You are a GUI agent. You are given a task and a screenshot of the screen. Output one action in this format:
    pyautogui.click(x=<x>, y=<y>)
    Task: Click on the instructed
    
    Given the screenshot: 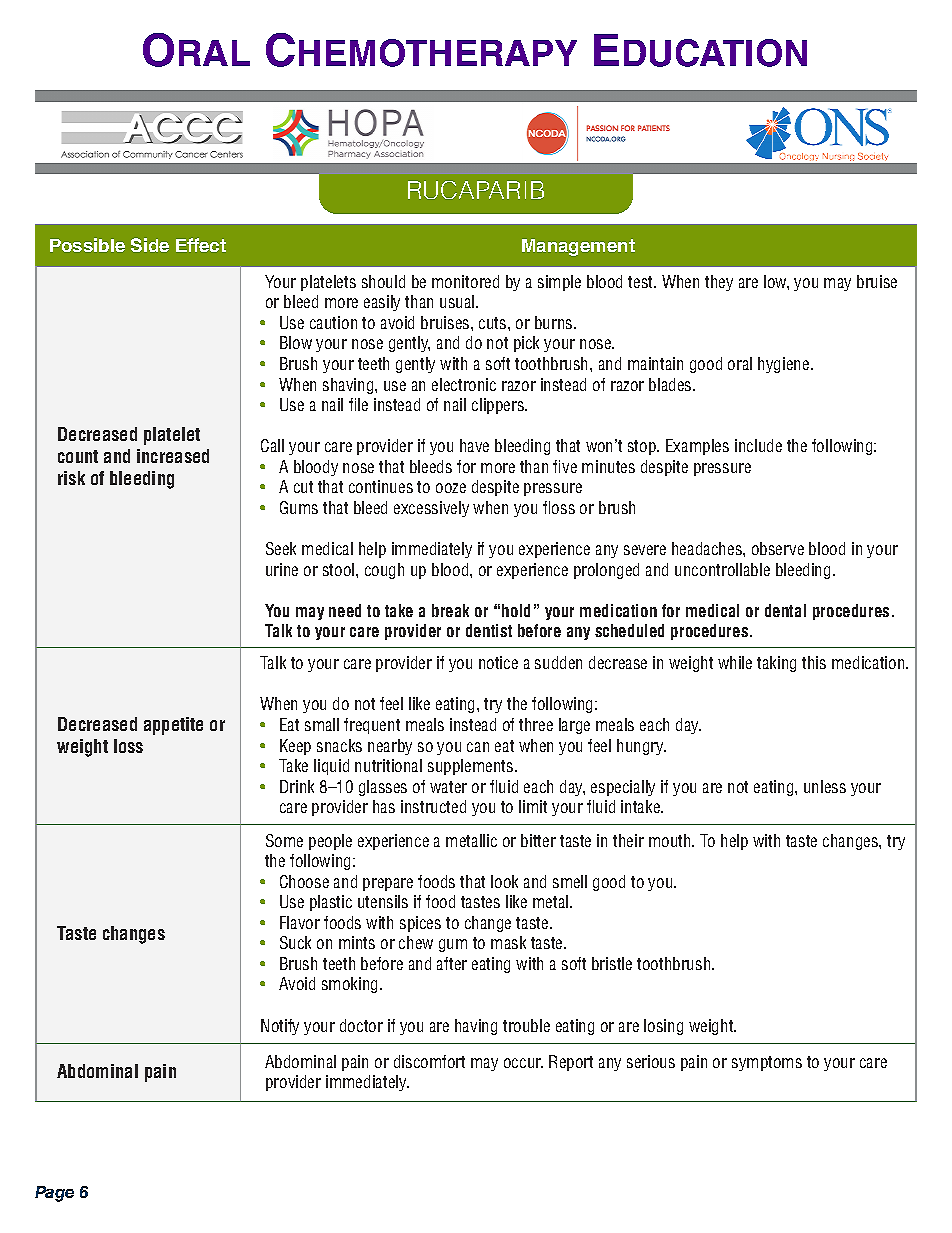 What is the action you would take?
    pyautogui.click(x=433, y=806)
